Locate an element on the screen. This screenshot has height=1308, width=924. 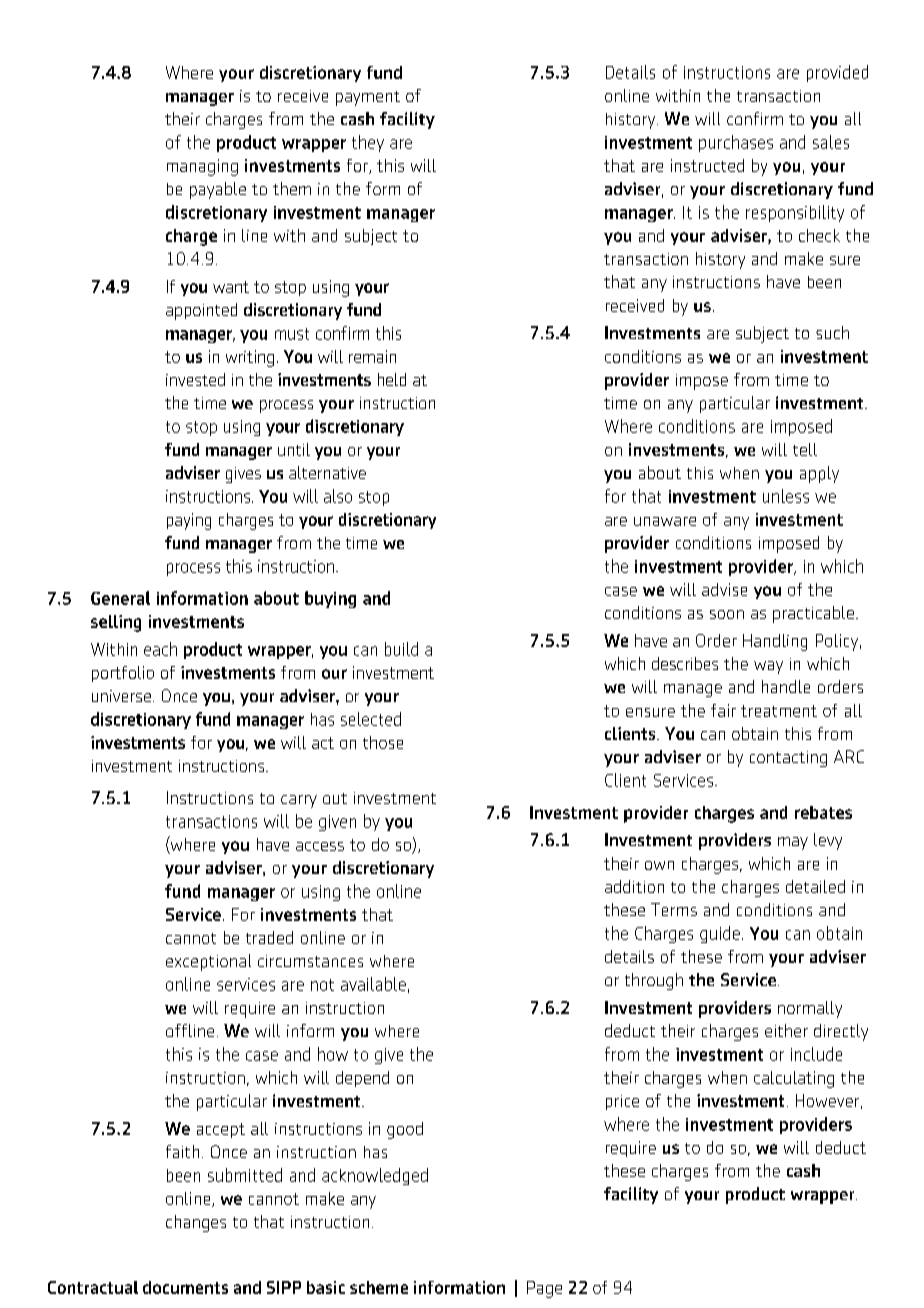
way is located at coordinates (768, 667).
